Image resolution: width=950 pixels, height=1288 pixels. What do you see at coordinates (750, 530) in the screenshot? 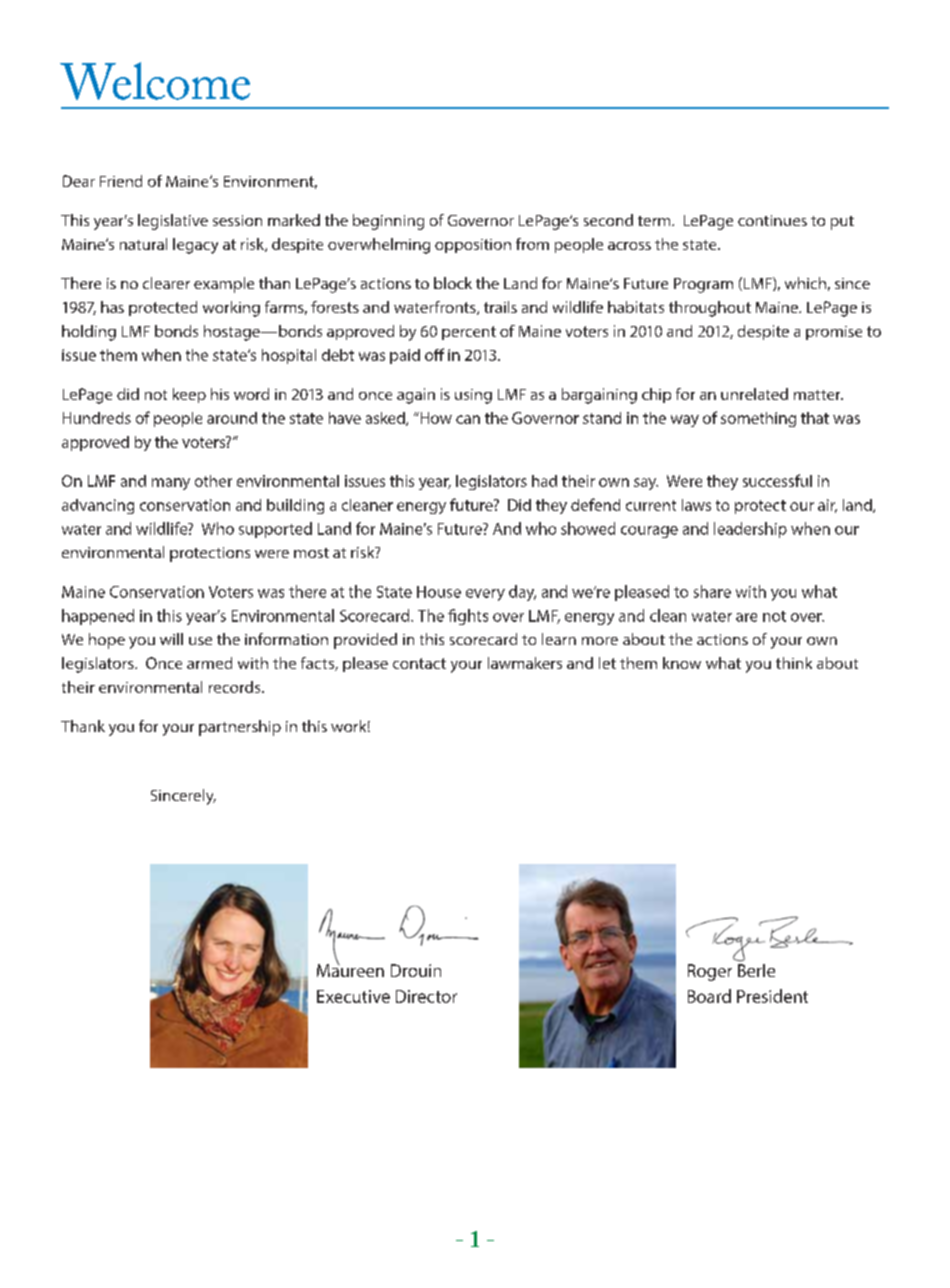
I see `leadership` at bounding box center [750, 530].
